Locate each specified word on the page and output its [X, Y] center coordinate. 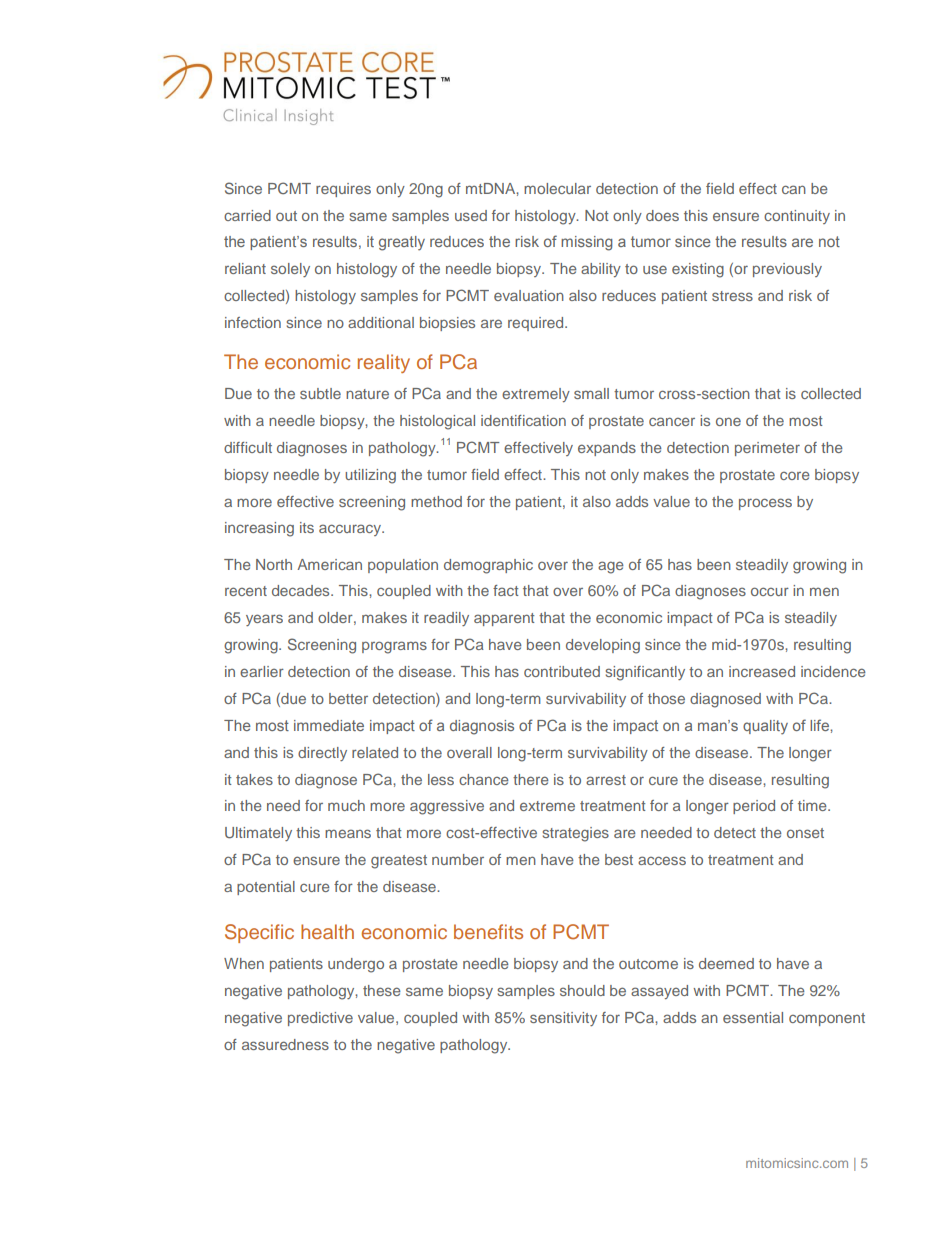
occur [770, 591]
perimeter [767, 449]
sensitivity [563, 1019]
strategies [576, 834]
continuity [797, 217]
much [346, 805]
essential [753, 1017]
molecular [557, 188]
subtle [320, 393]
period [754, 807]
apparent [504, 619]
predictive [320, 1019]
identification [523, 420]
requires [343, 190]
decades [302, 590]
